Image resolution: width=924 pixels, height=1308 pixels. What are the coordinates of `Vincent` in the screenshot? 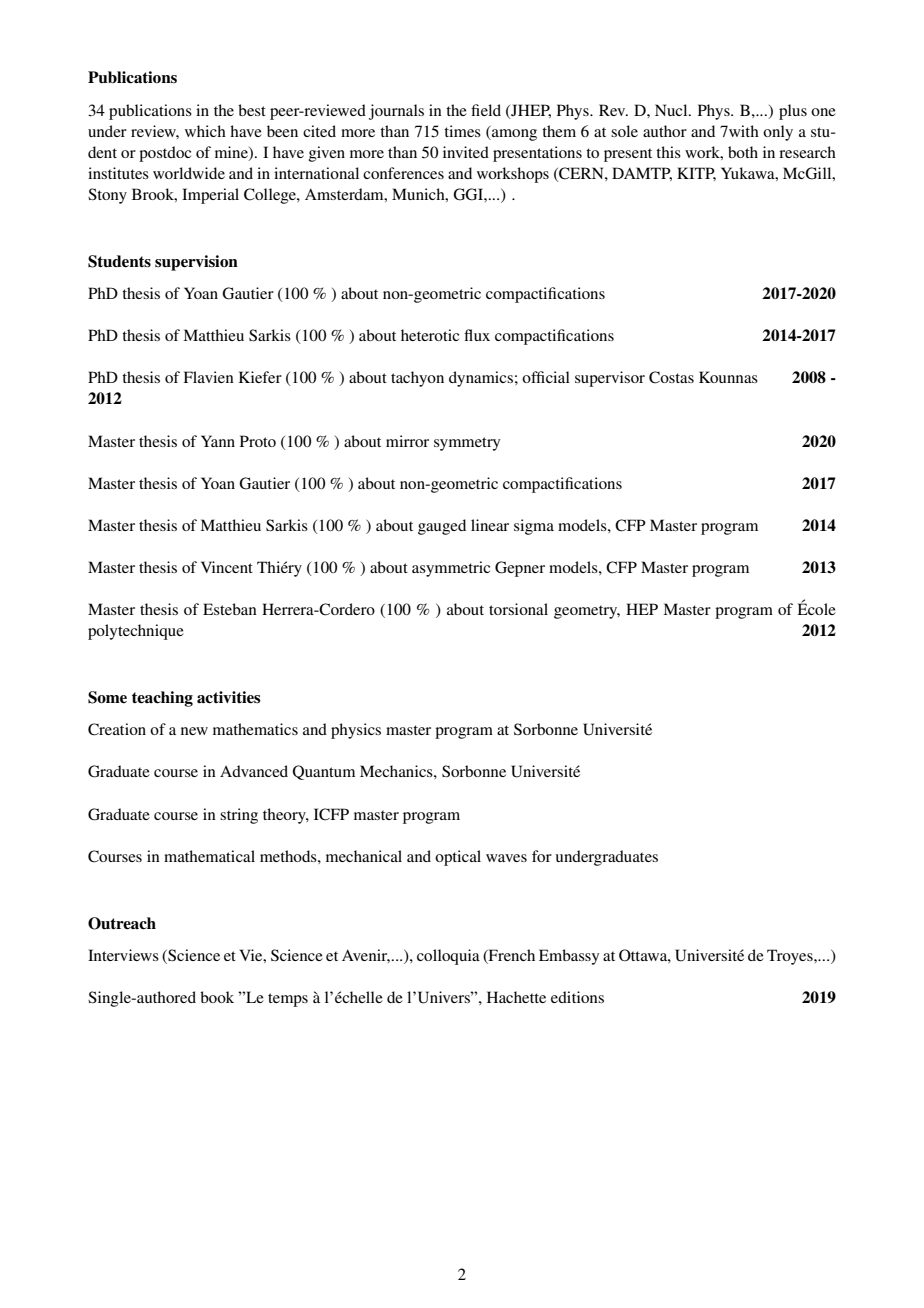 It's located at (227, 567).
